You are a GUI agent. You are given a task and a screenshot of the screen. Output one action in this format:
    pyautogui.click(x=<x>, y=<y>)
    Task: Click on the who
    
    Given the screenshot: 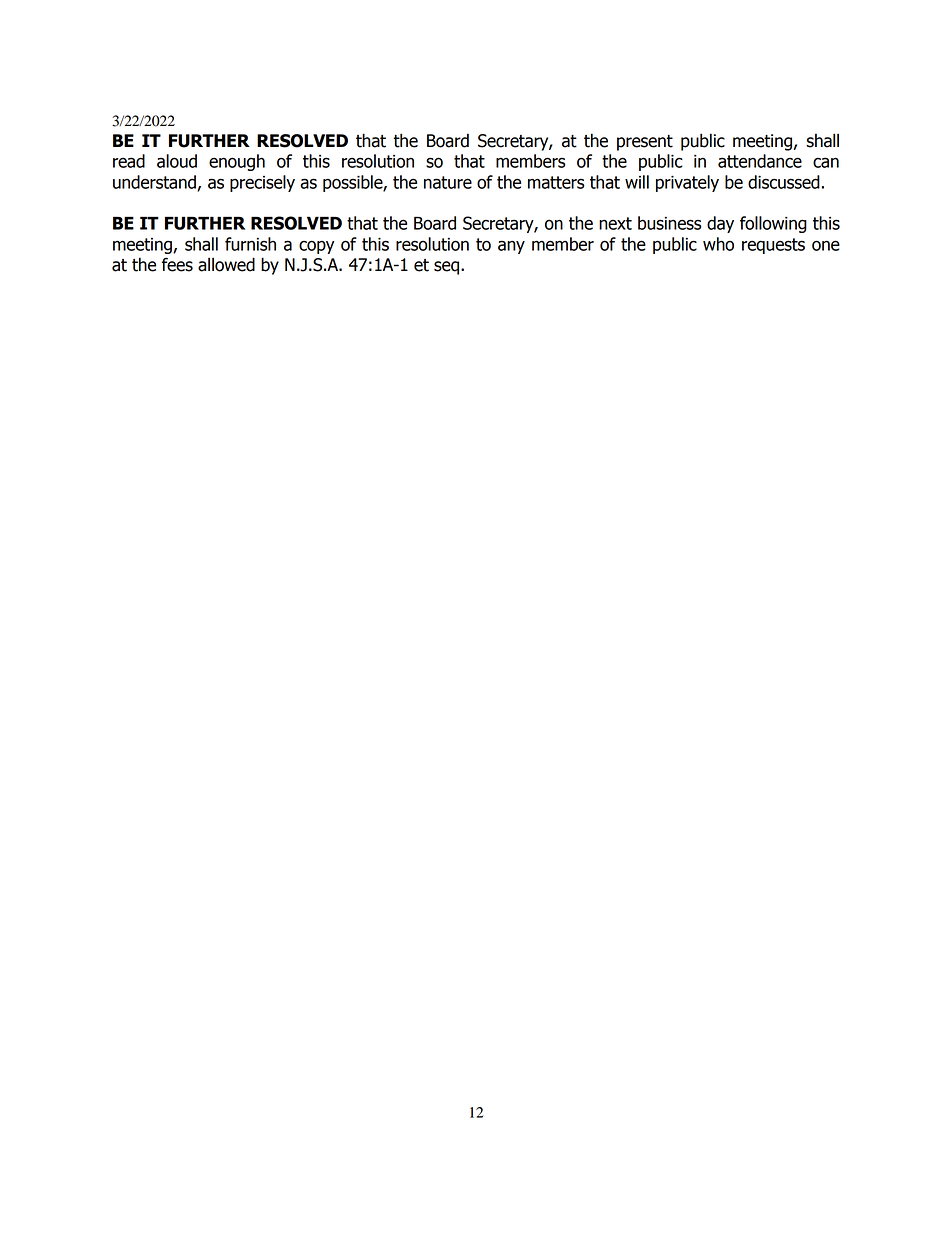 What is the action you would take?
    pyautogui.click(x=718, y=244)
